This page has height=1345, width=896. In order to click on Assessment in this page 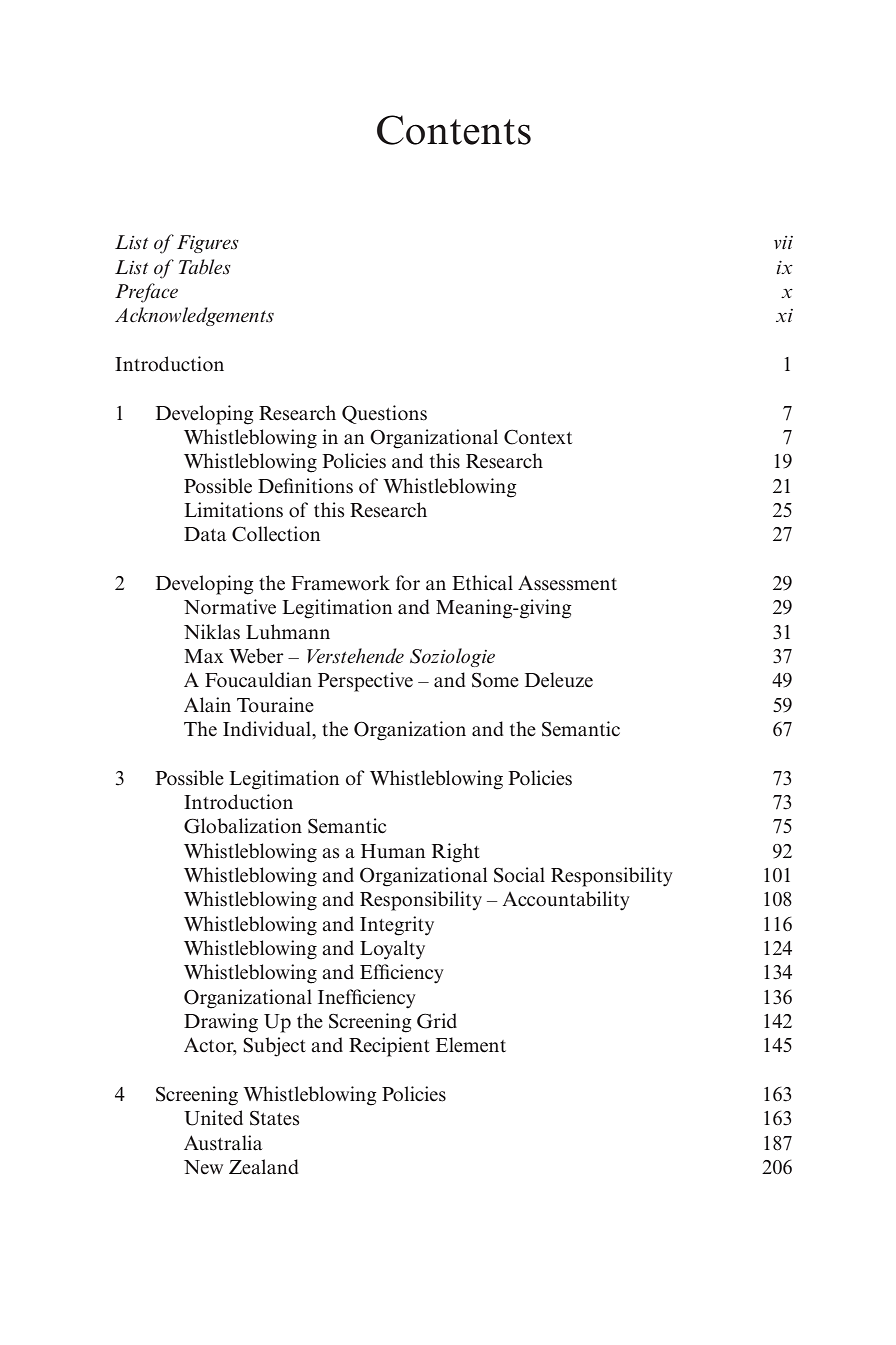, I will do `click(567, 583)`.
